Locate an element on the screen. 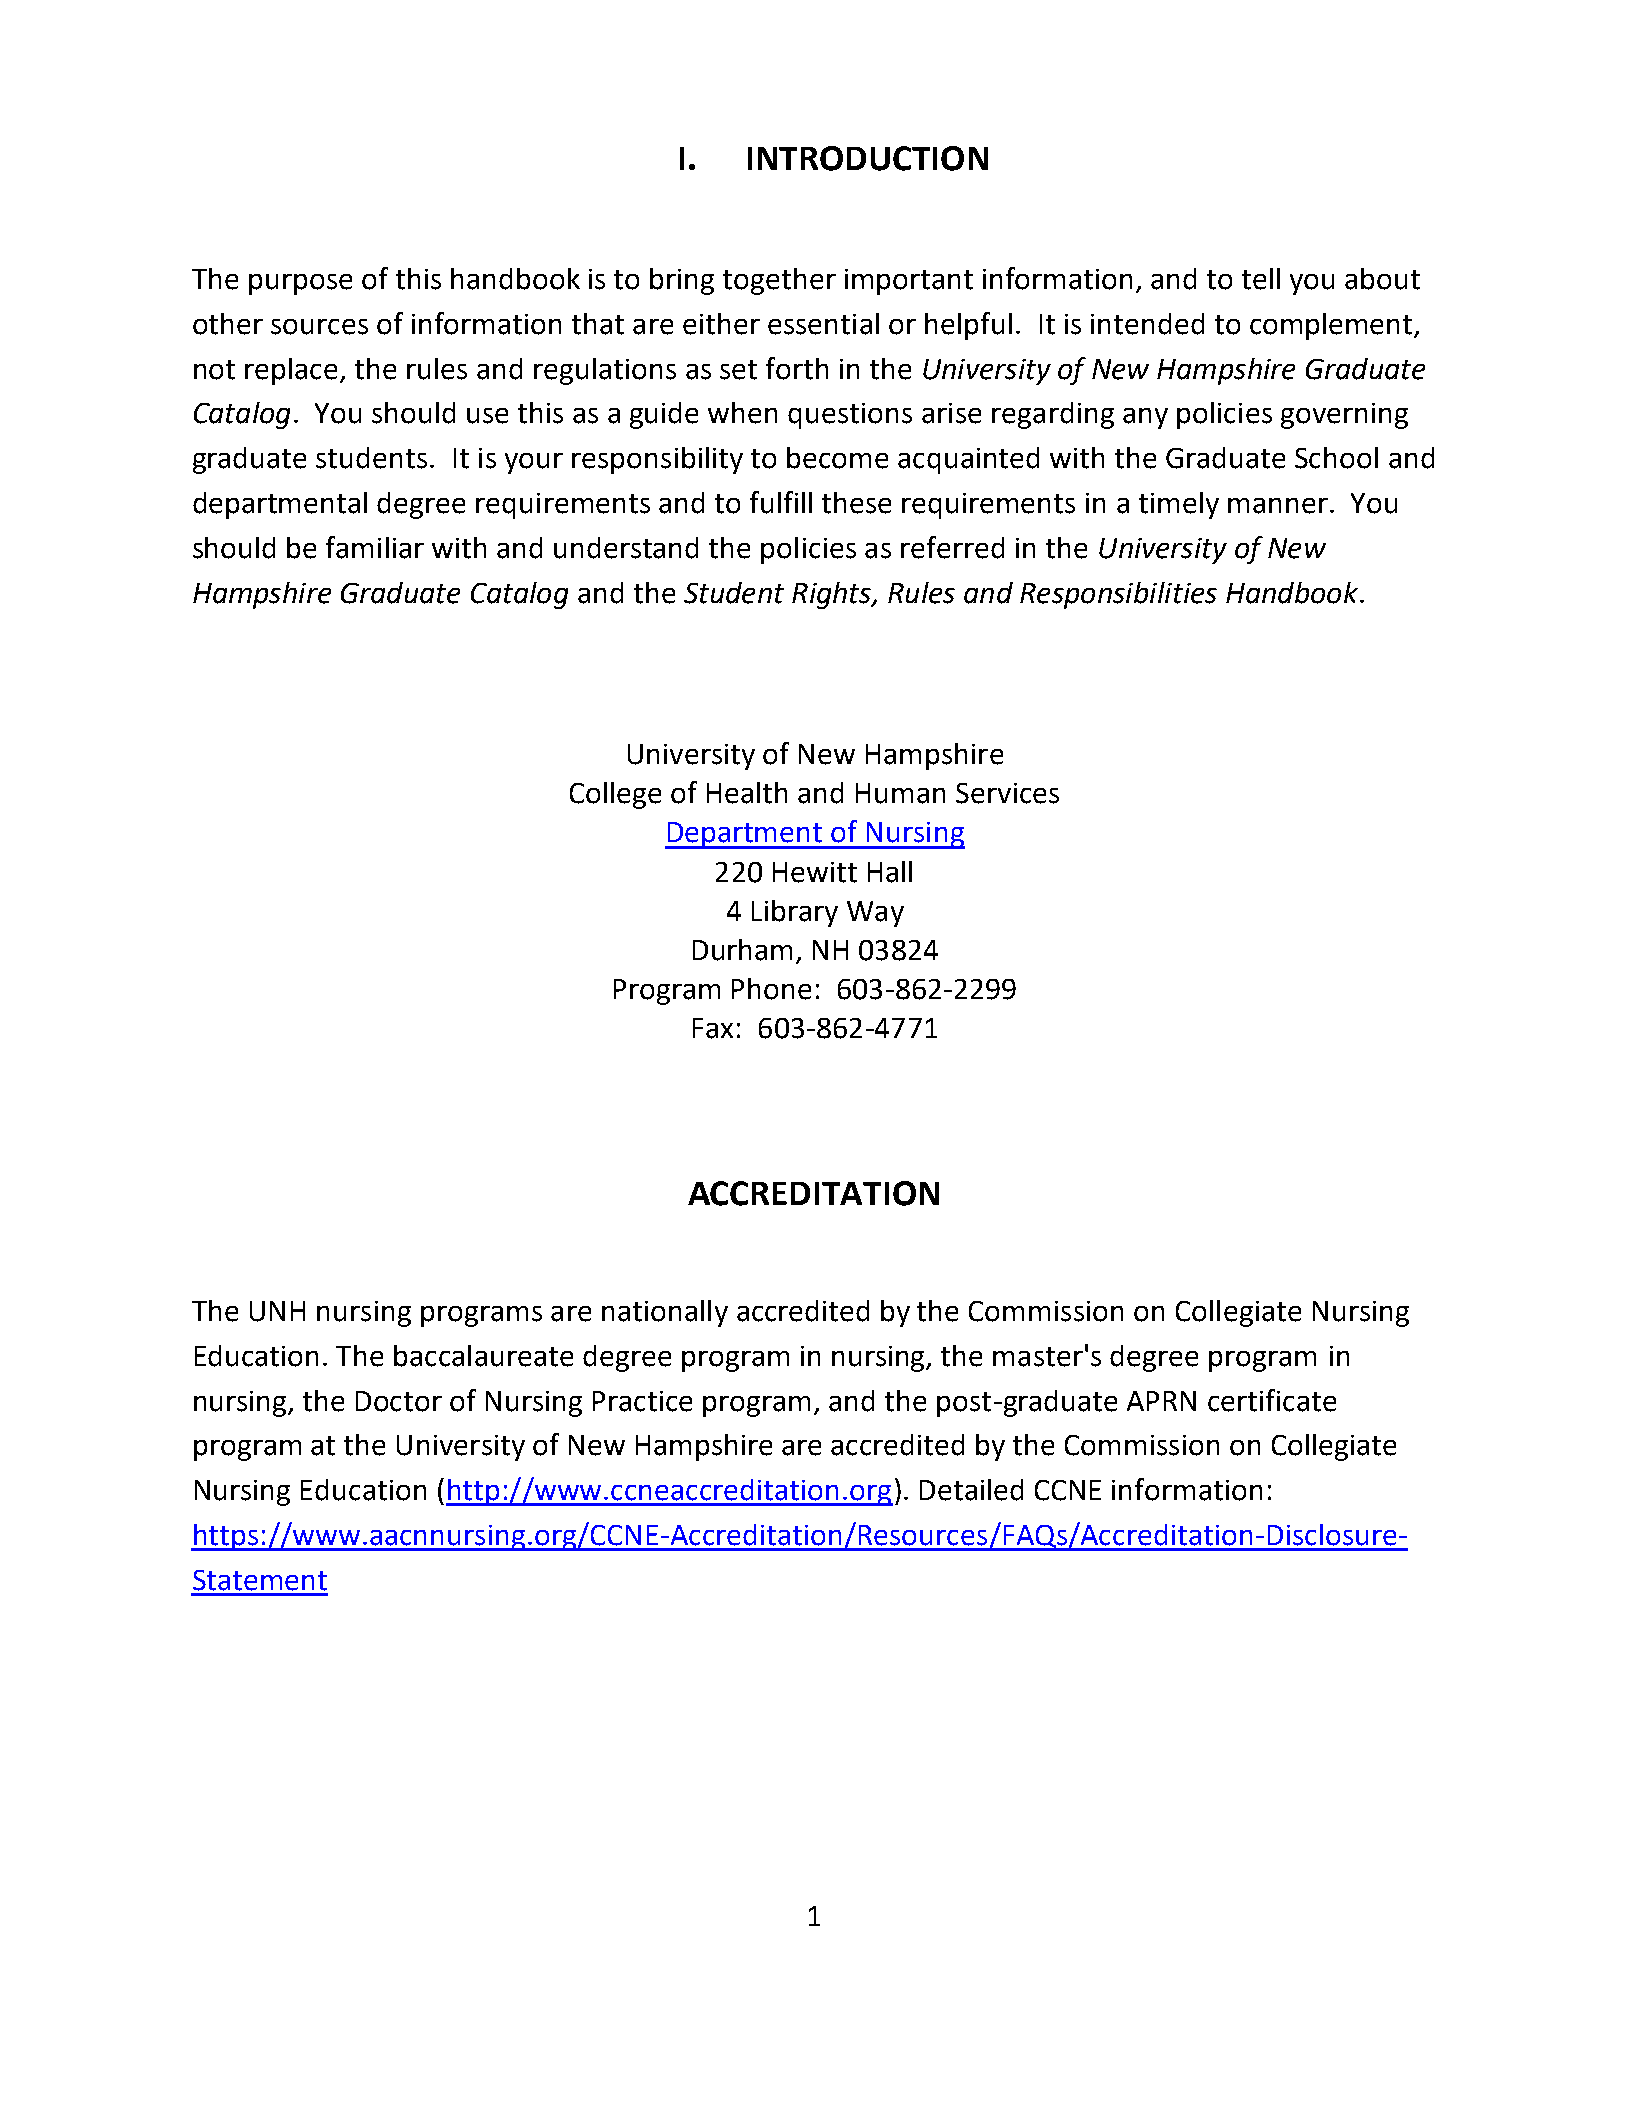 Image resolution: width=1629 pixels, height=2108 pixels. College is located at coordinates (615, 795).
